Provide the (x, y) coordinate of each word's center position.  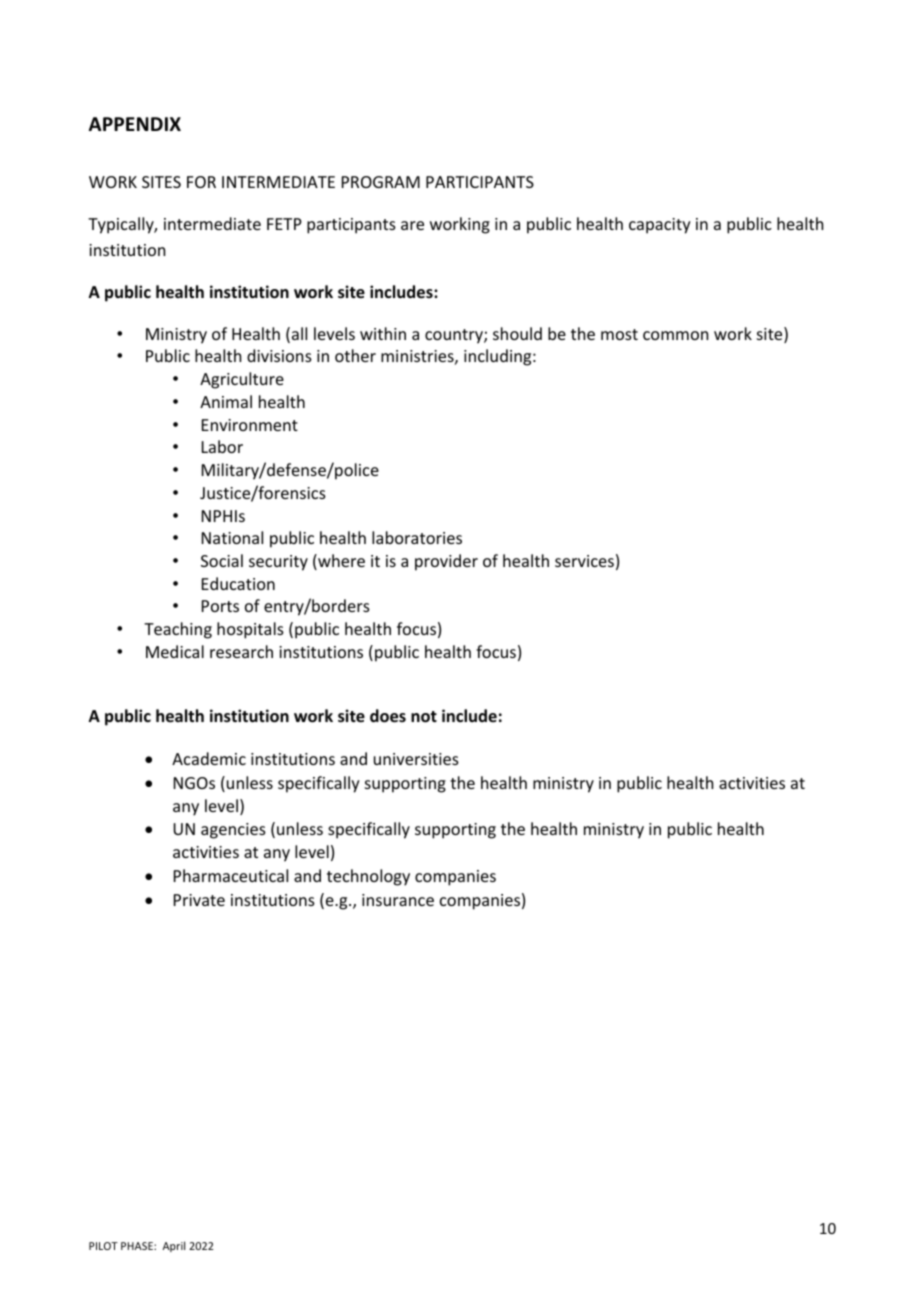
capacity (660, 226)
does (388, 716)
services (584, 561)
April (174, 1246)
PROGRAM (381, 182)
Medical (175, 651)
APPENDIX (135, 124)
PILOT (103, 1246)
